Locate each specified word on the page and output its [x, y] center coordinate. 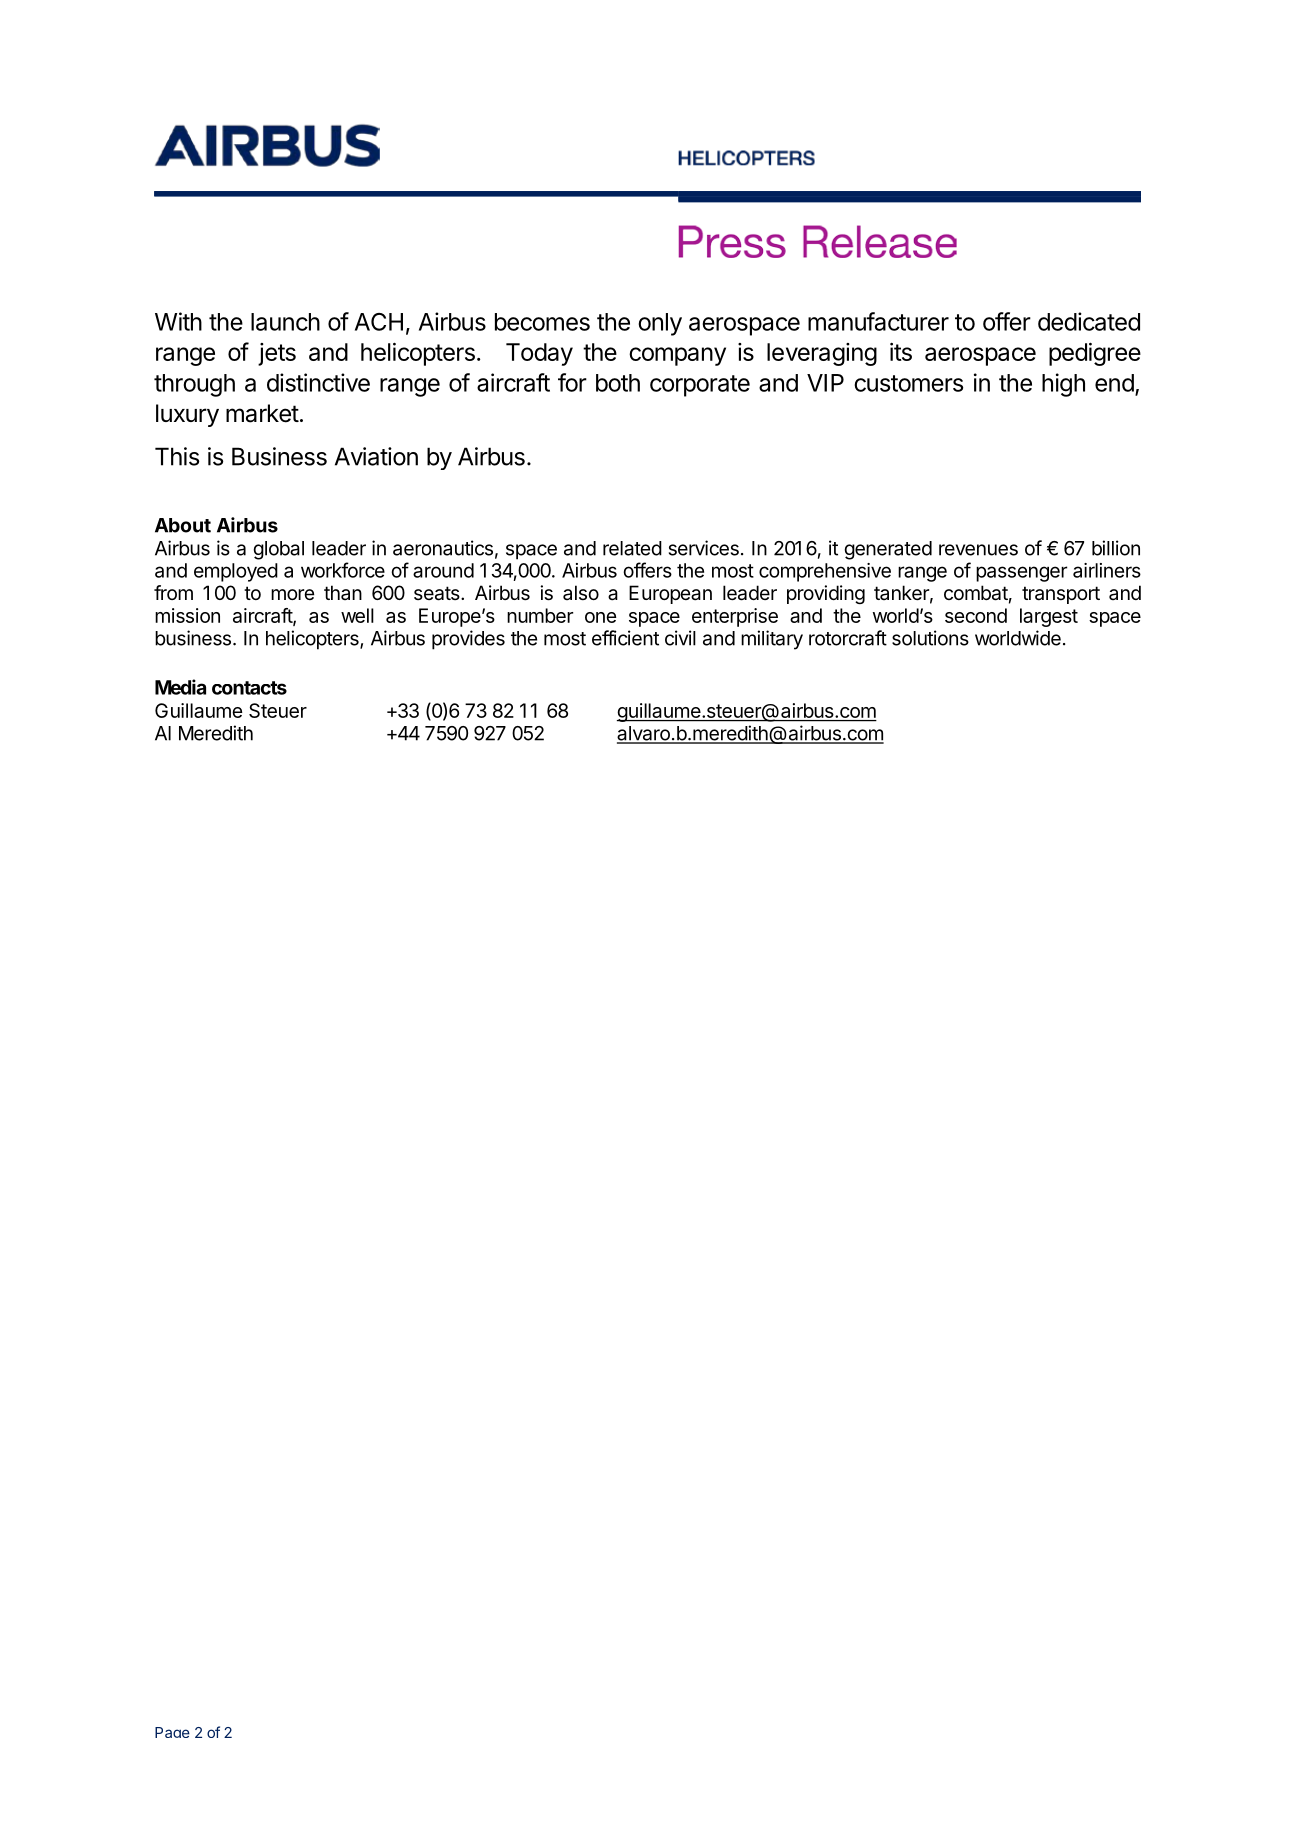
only [660, 324]
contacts [249, 688]
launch [285, 322]
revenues [978, 550]
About [183, 525]
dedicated [1089, 321]
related [632, 548]
